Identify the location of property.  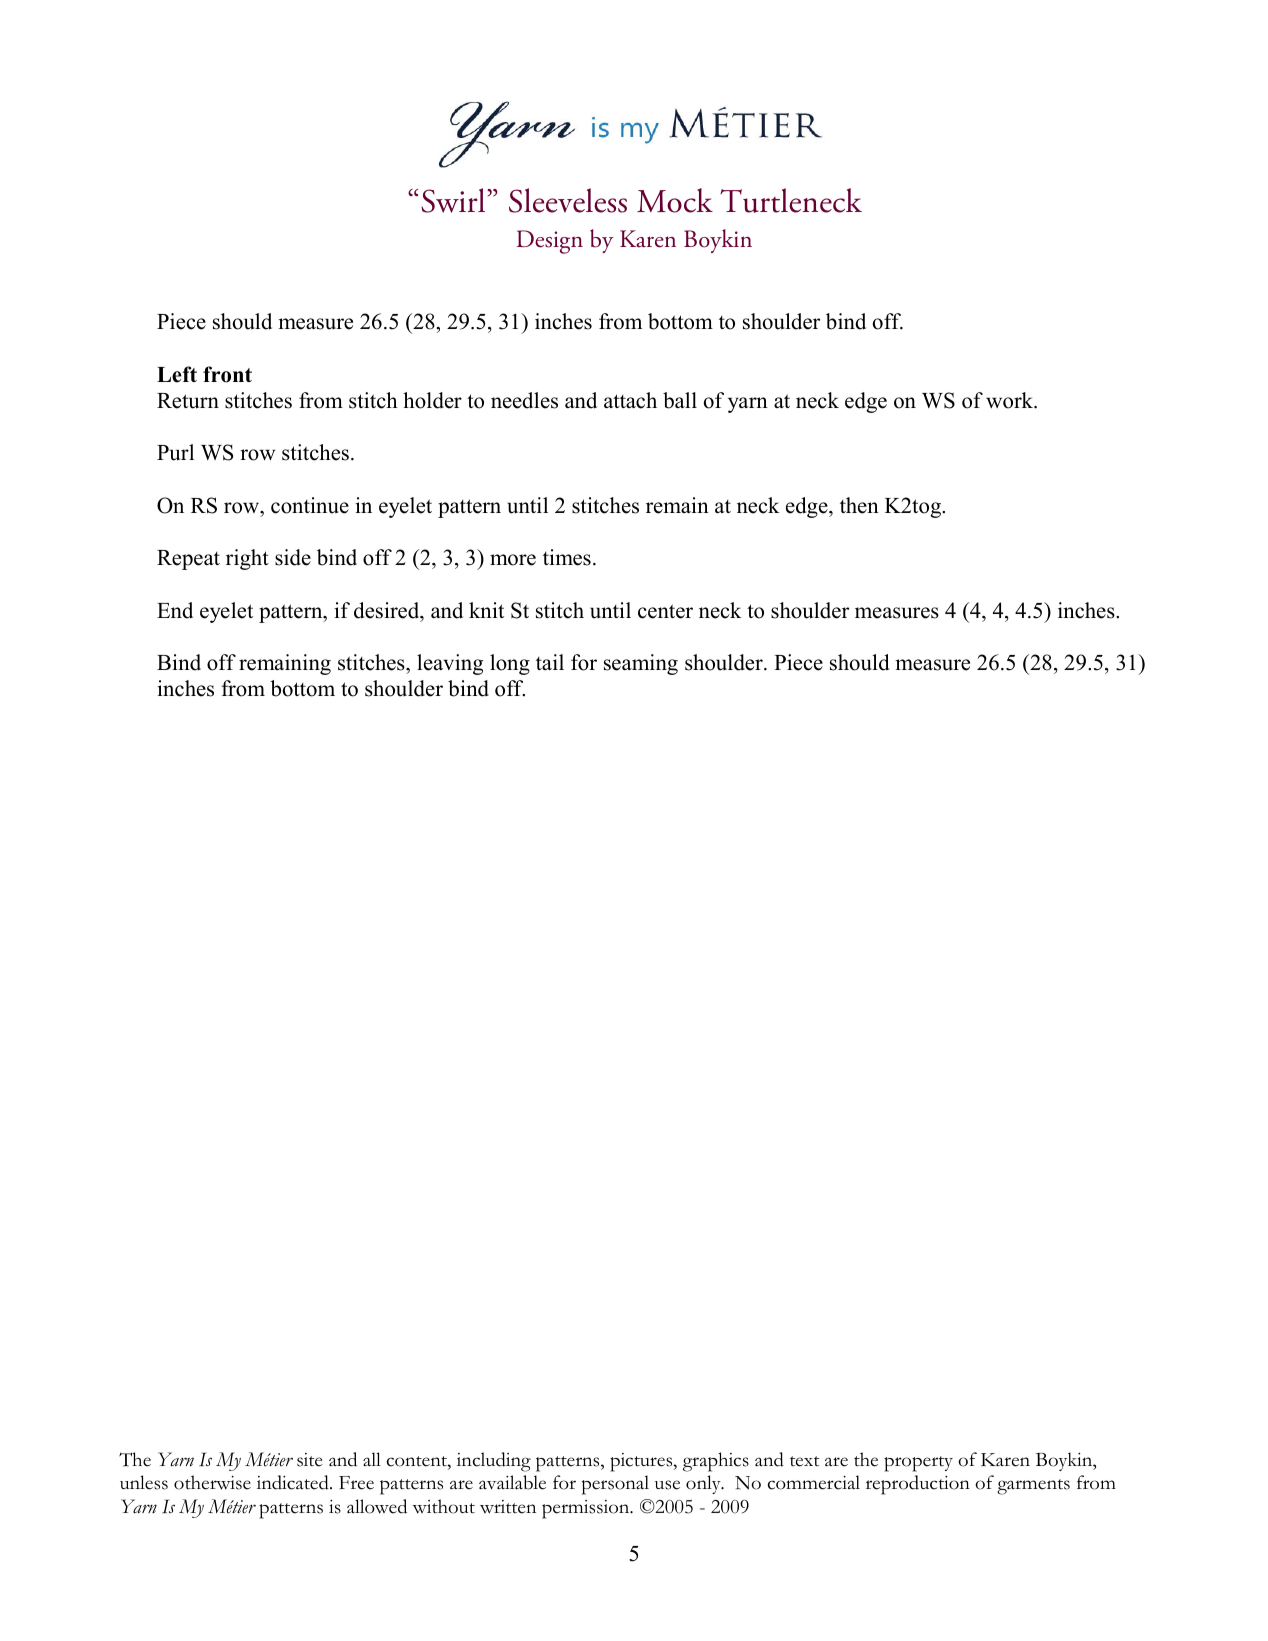
(918, 1464).
